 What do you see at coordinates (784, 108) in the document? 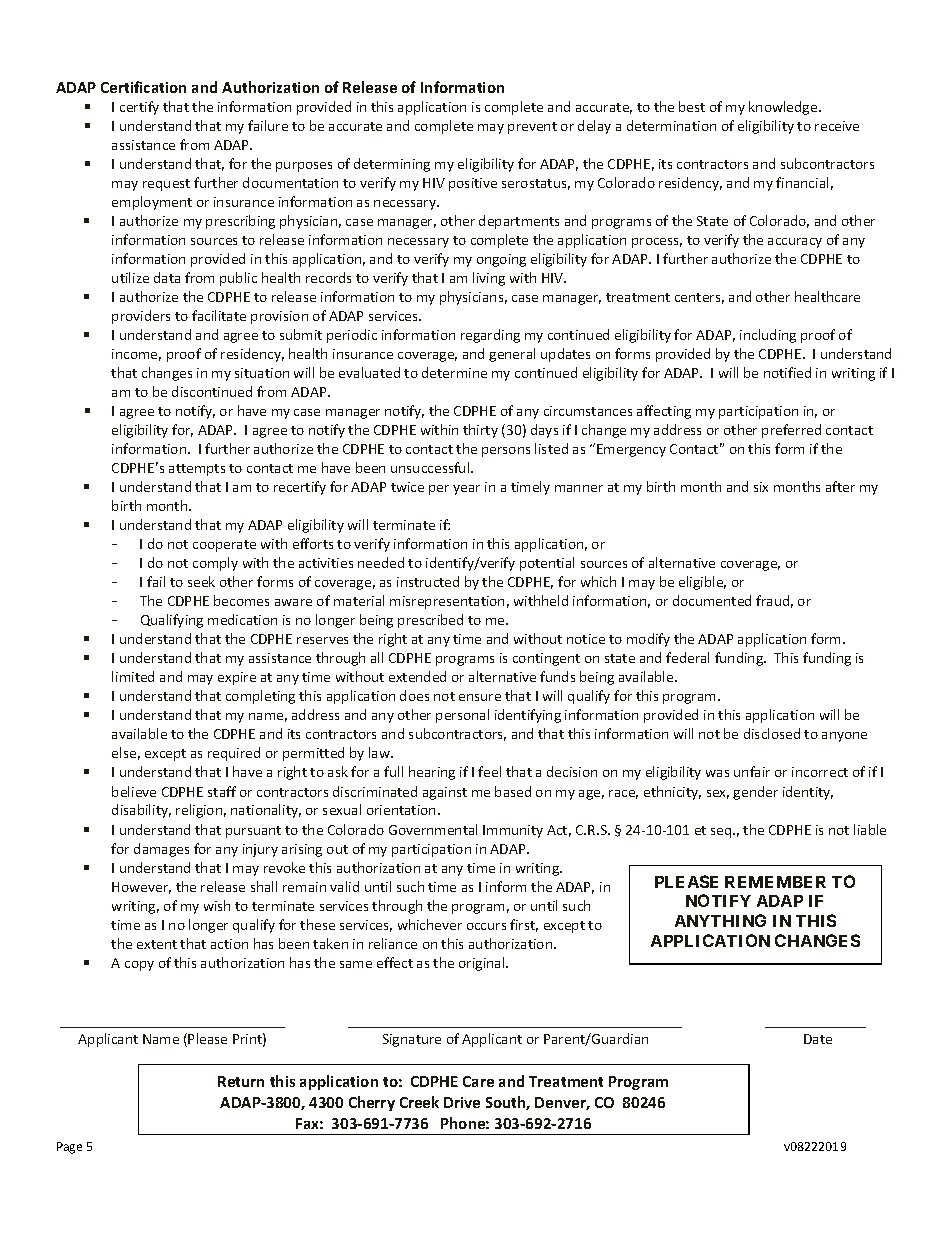
I see `knowledge` at bounding box center [784, 108].
